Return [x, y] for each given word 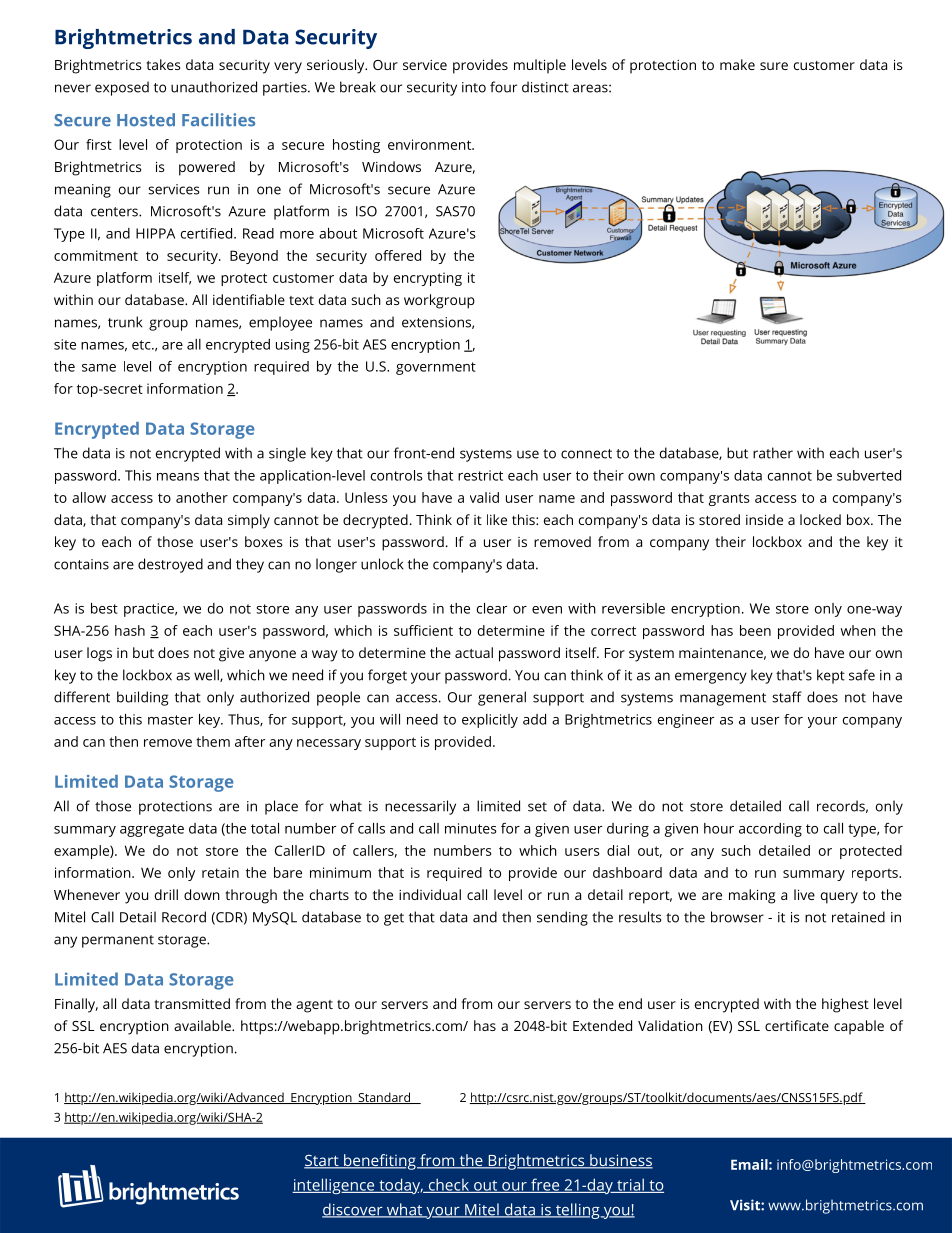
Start [322, 1162]
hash [130, 630]
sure [774, 66]
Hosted [146, 120]
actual [474, 652]
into [474, 87]
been [755, 630]
